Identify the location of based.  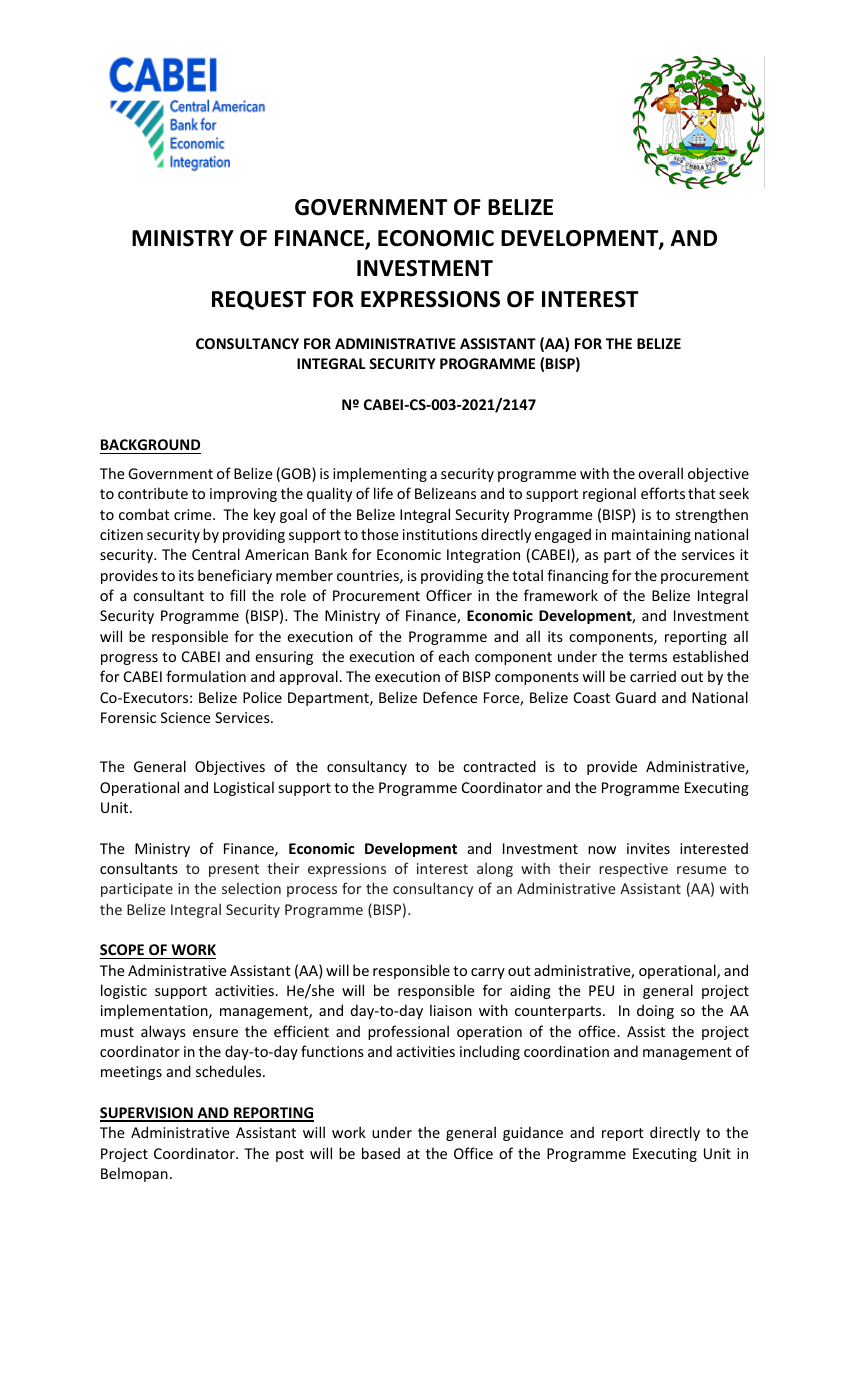
(381, 1153).
